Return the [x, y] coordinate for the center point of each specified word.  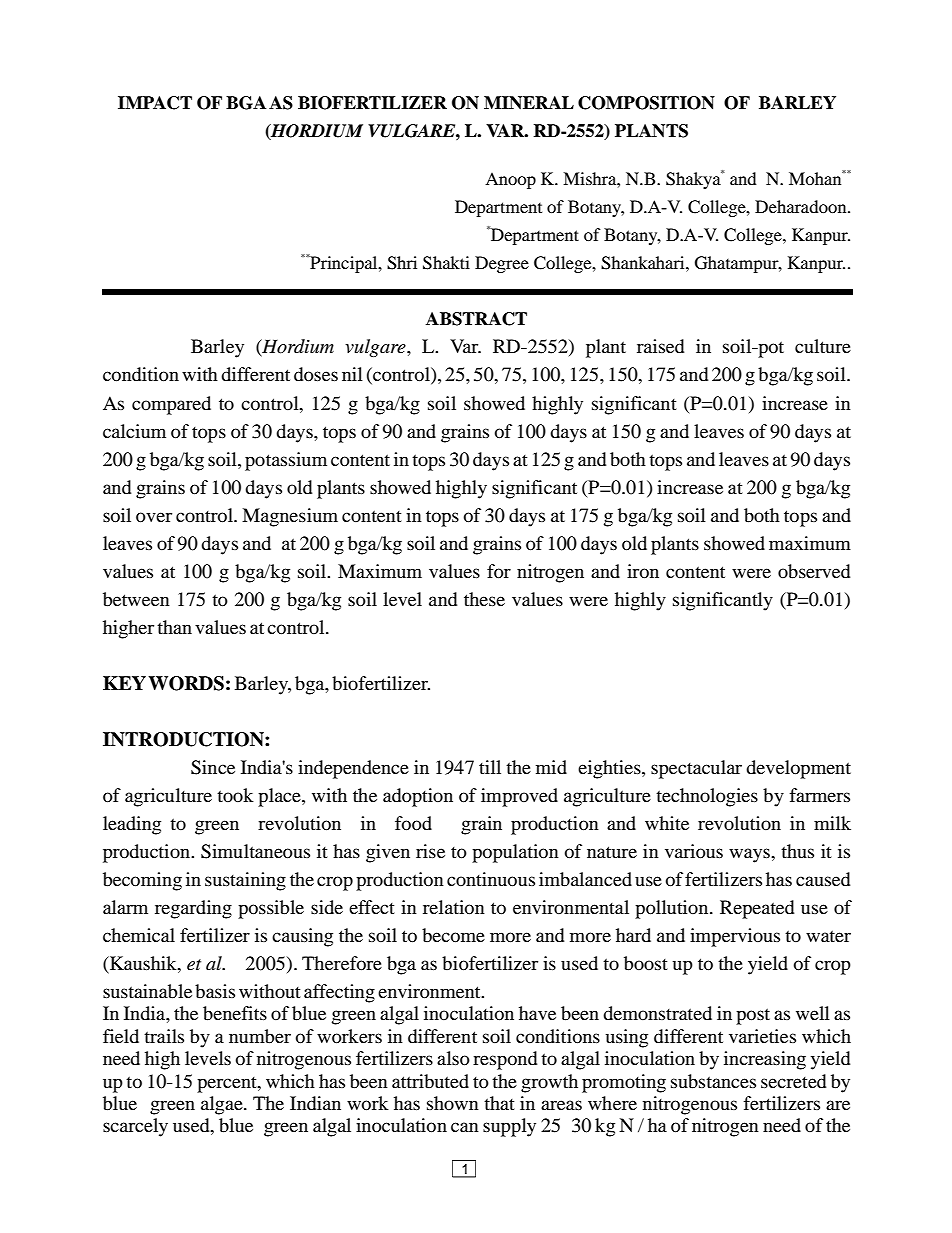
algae [223, 1105]
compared [171, 405]
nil [352, 374]
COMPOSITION [646, 103]
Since [213, 767]
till [490, 767]
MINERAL [529, 103]
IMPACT [155, 103]
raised [660, 346]
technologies [707, 797]
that [499, 1103]
